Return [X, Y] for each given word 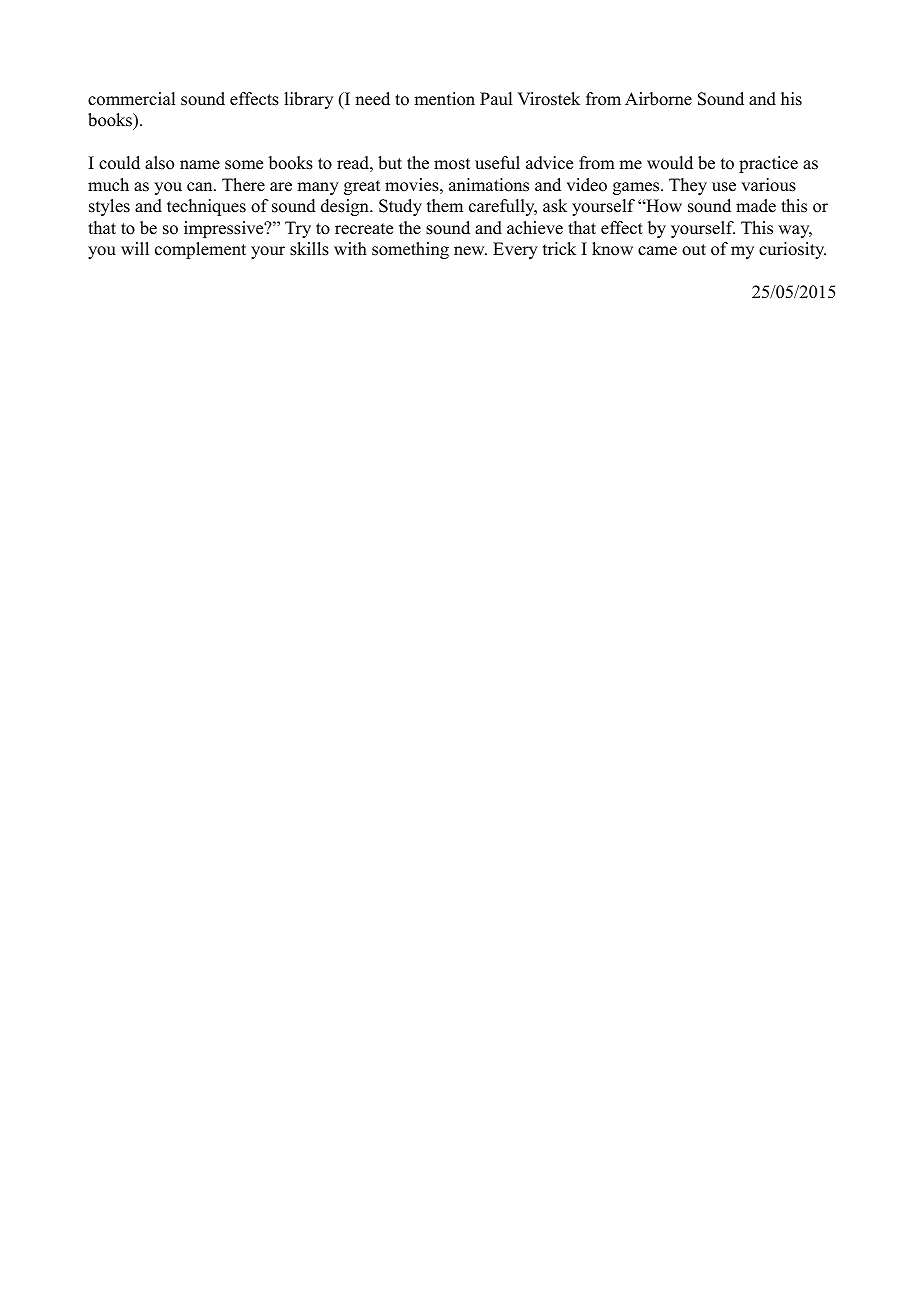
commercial [131, 99]
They [688, 186]
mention [444, 99]
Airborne [658, 99]
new [470, 251]
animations [489, 185]
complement [200, 250]
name [200, 165]
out [694, 250]
